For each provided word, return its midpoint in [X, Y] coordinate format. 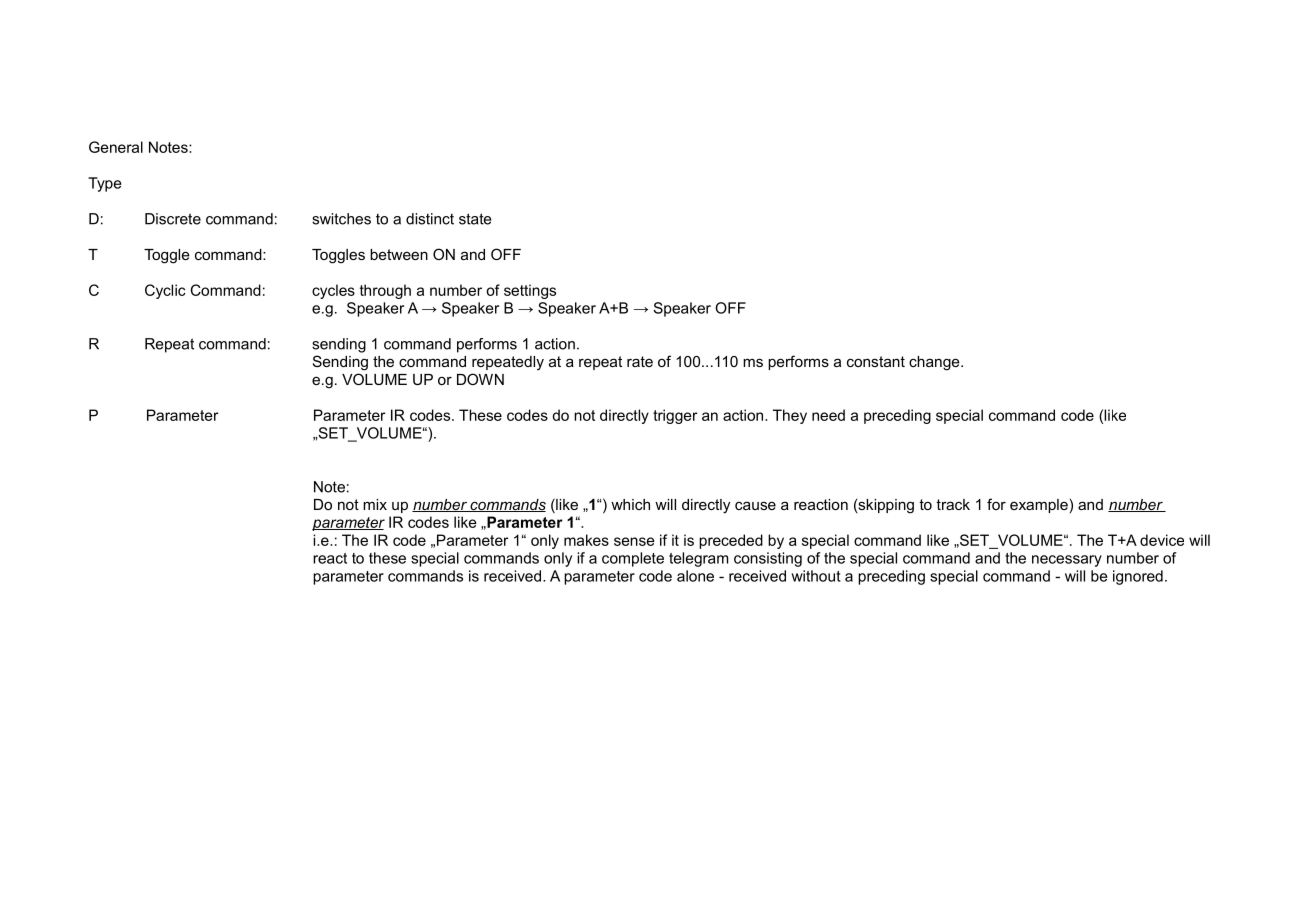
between [399, 254]
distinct [430, 219]
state [475, 219]
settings [530, 291]
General [116, 147]
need [828, 415]
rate [640, 361]
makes [586, 540]
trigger [675, 416]
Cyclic [165, 291]
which [630, 504]
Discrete [173, 219]
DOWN [480, 379]
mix [375, 504]
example [1039, 506]
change [935, 363]
